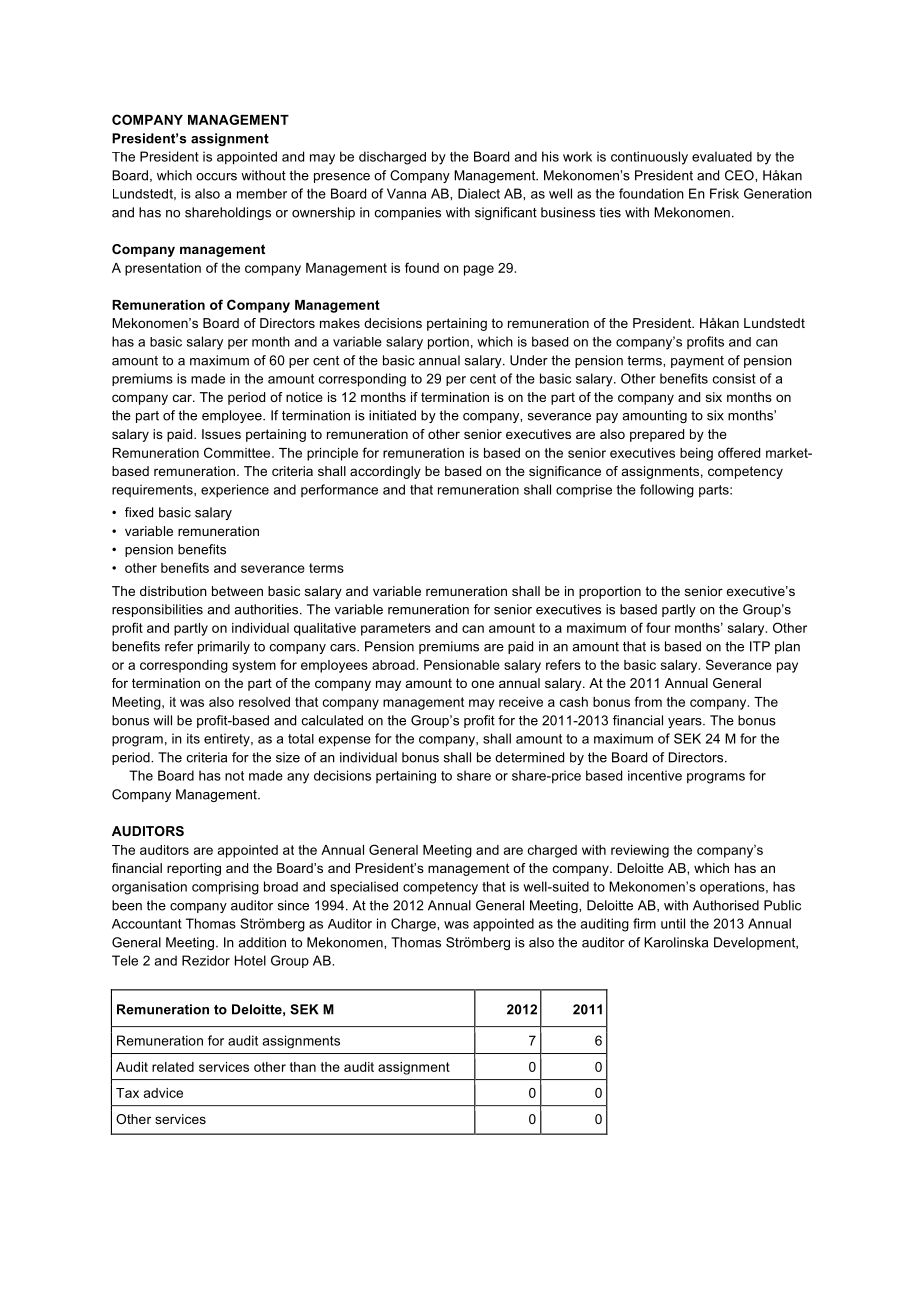 The height and width of the screenshot is (1308, 924). Describe the element at coordinates (224, 647) in the screenshot. I see `primarily` at that location.
